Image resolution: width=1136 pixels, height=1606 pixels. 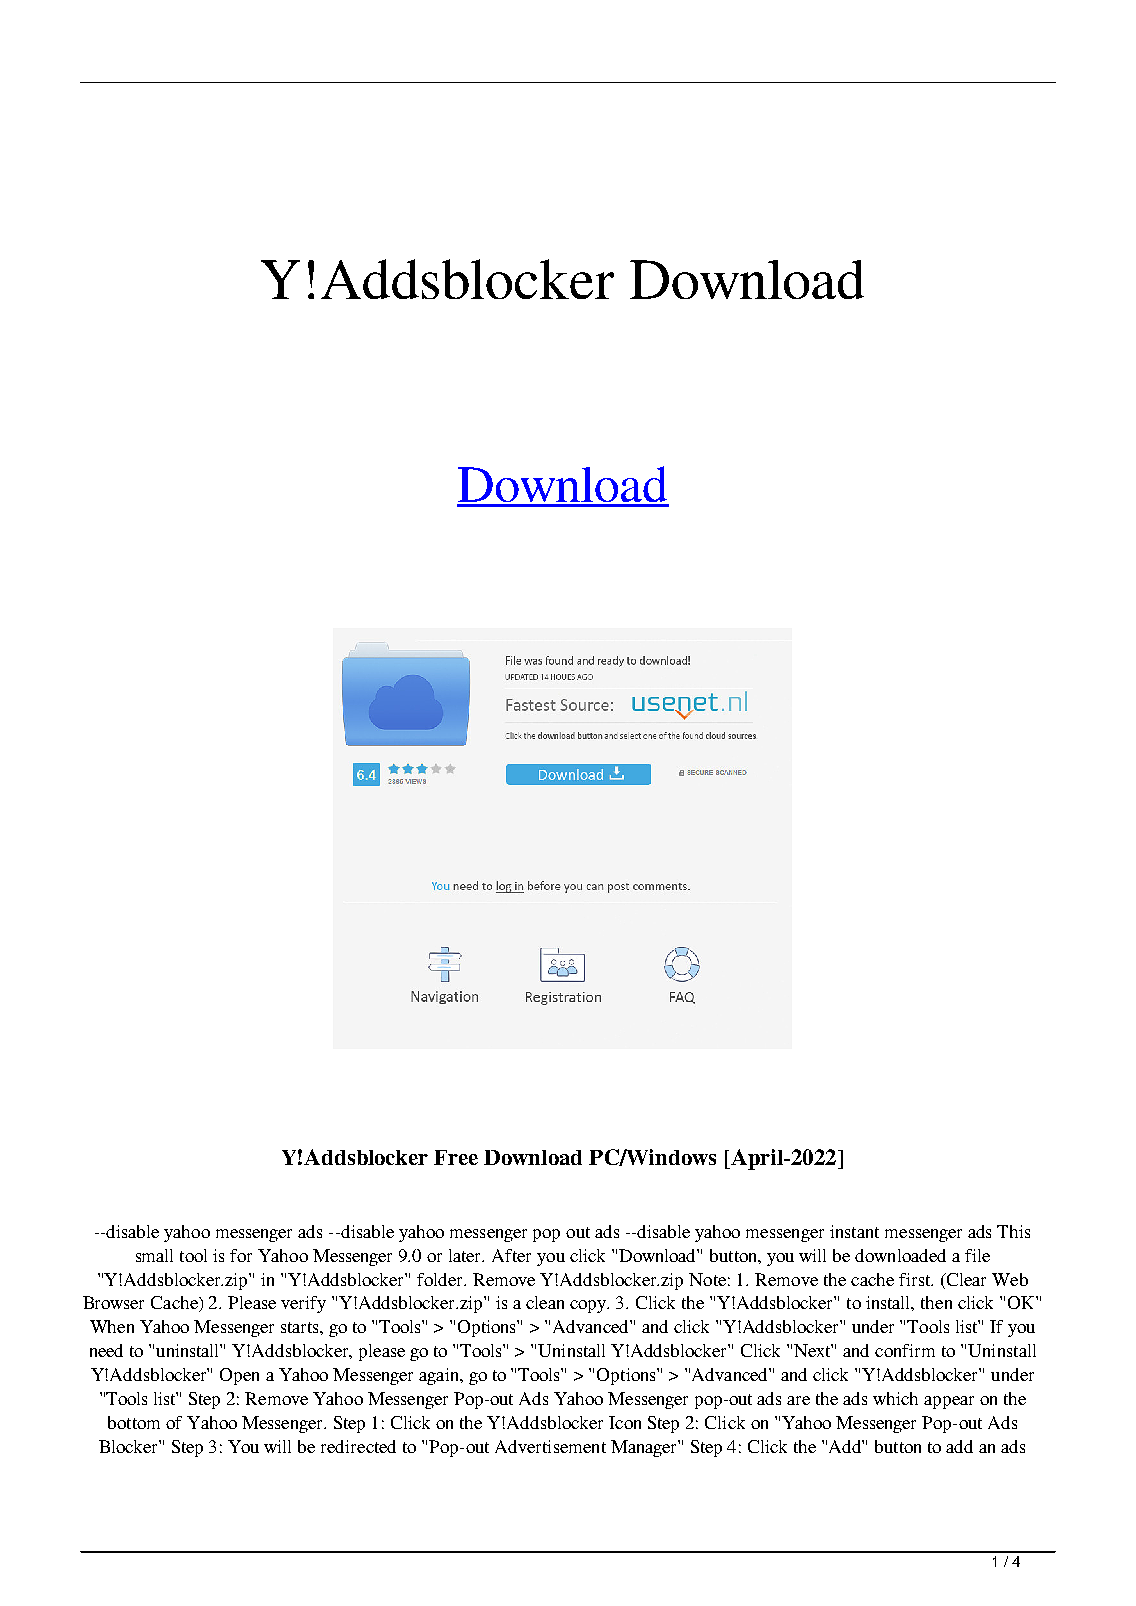 I want to click on for, so click(x=241, y=1255).
